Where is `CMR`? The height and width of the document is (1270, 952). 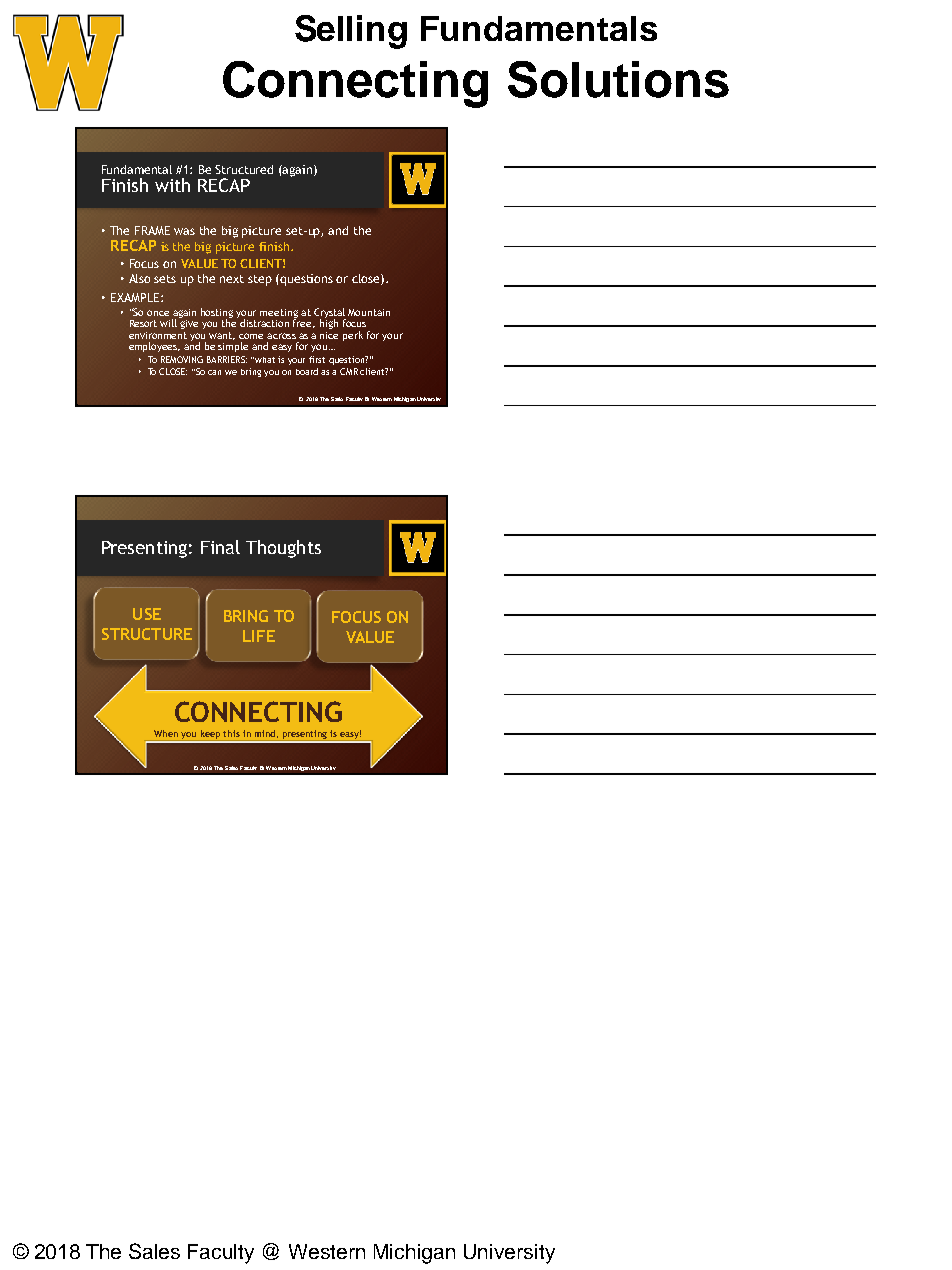 CMR is located at coordinates (349, 371).
